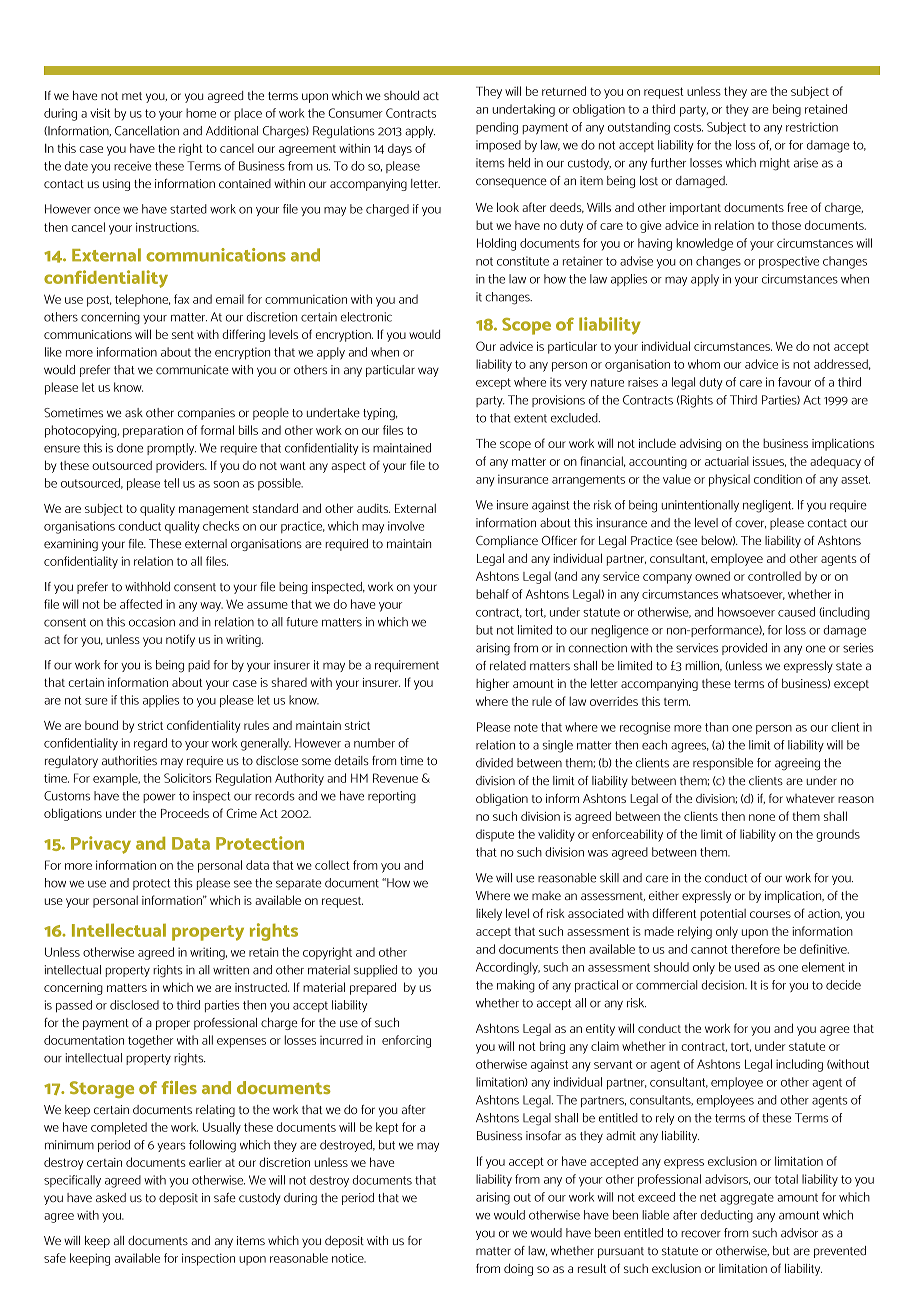 The width and height of the screenshot is (924, 1308). What do you see at coordinates (201, 113) in the screenshot?
I see `home` at bounding box center [201, 113].
